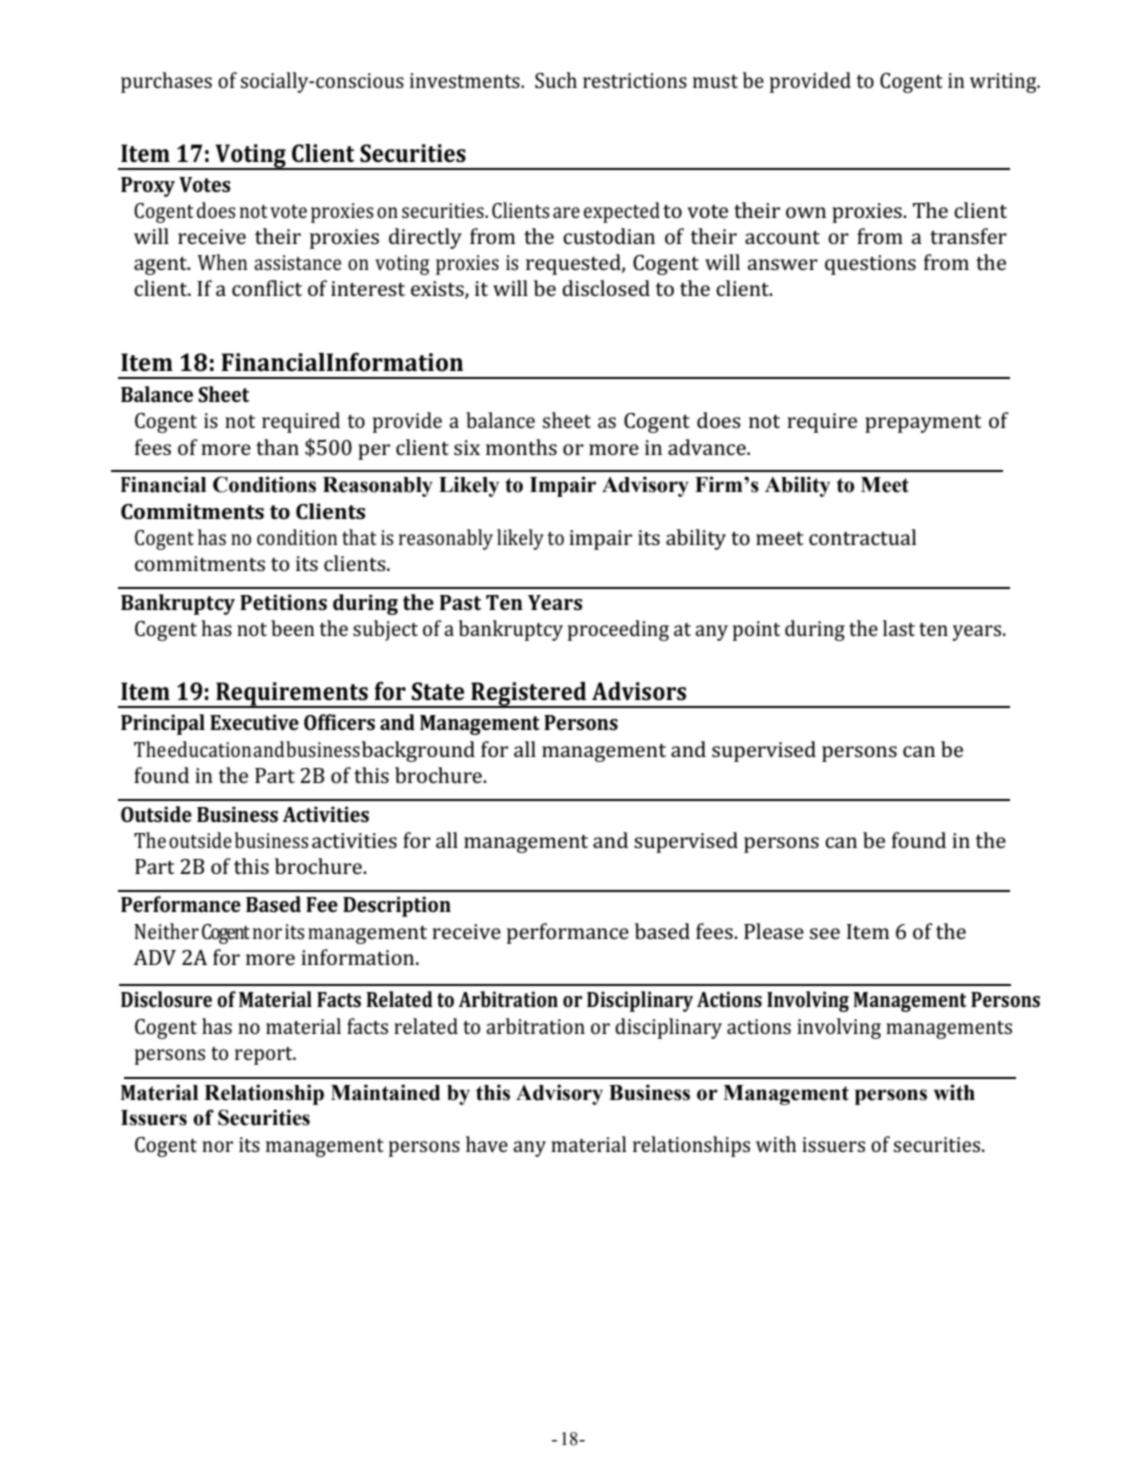 The height and width of the screenshot is (1477, 1141). Describe the element at coordinates (529, 695) in the screenshot. I see `Registered` at that location.
